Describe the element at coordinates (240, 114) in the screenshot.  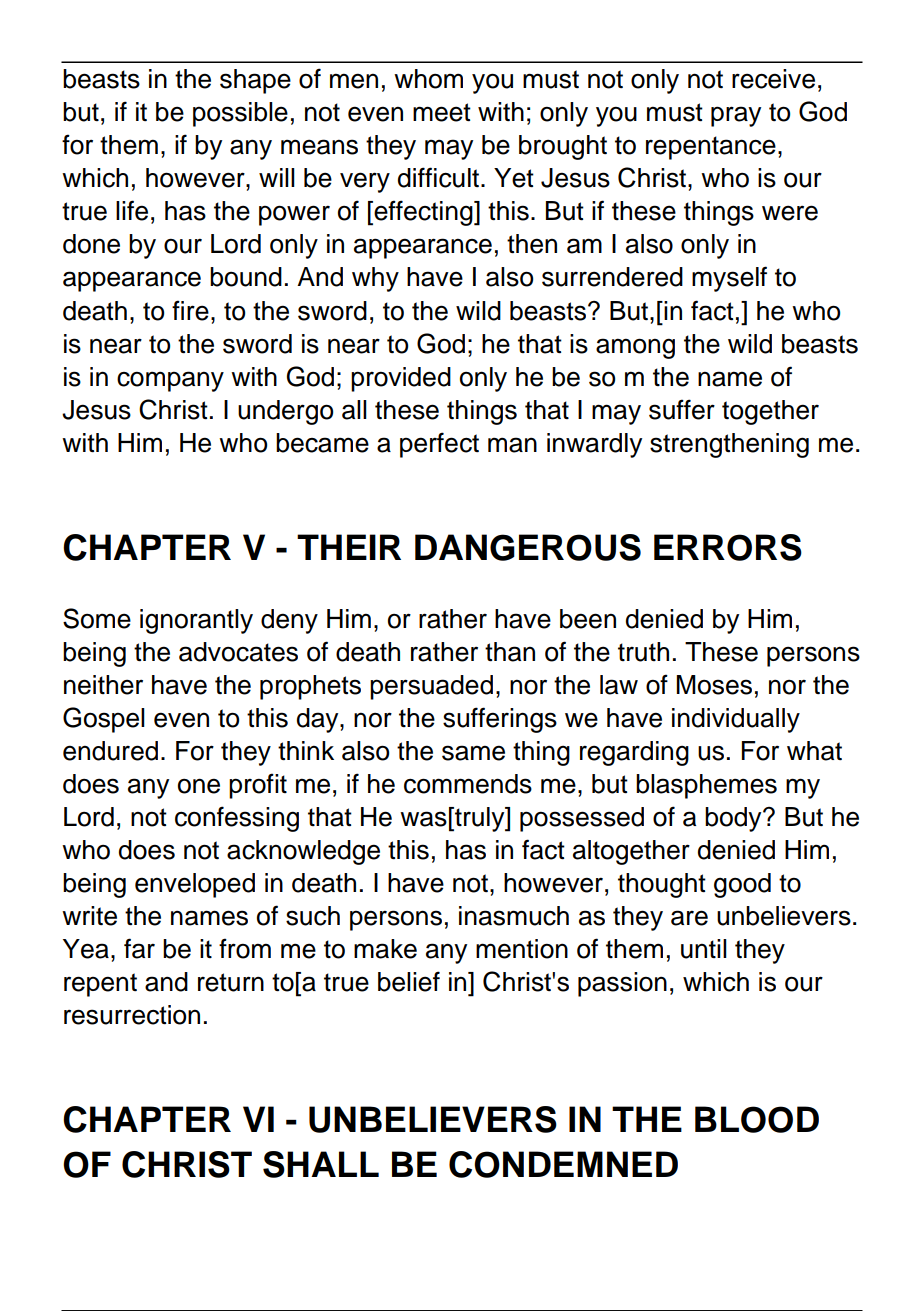
I see `possible` at that location.
